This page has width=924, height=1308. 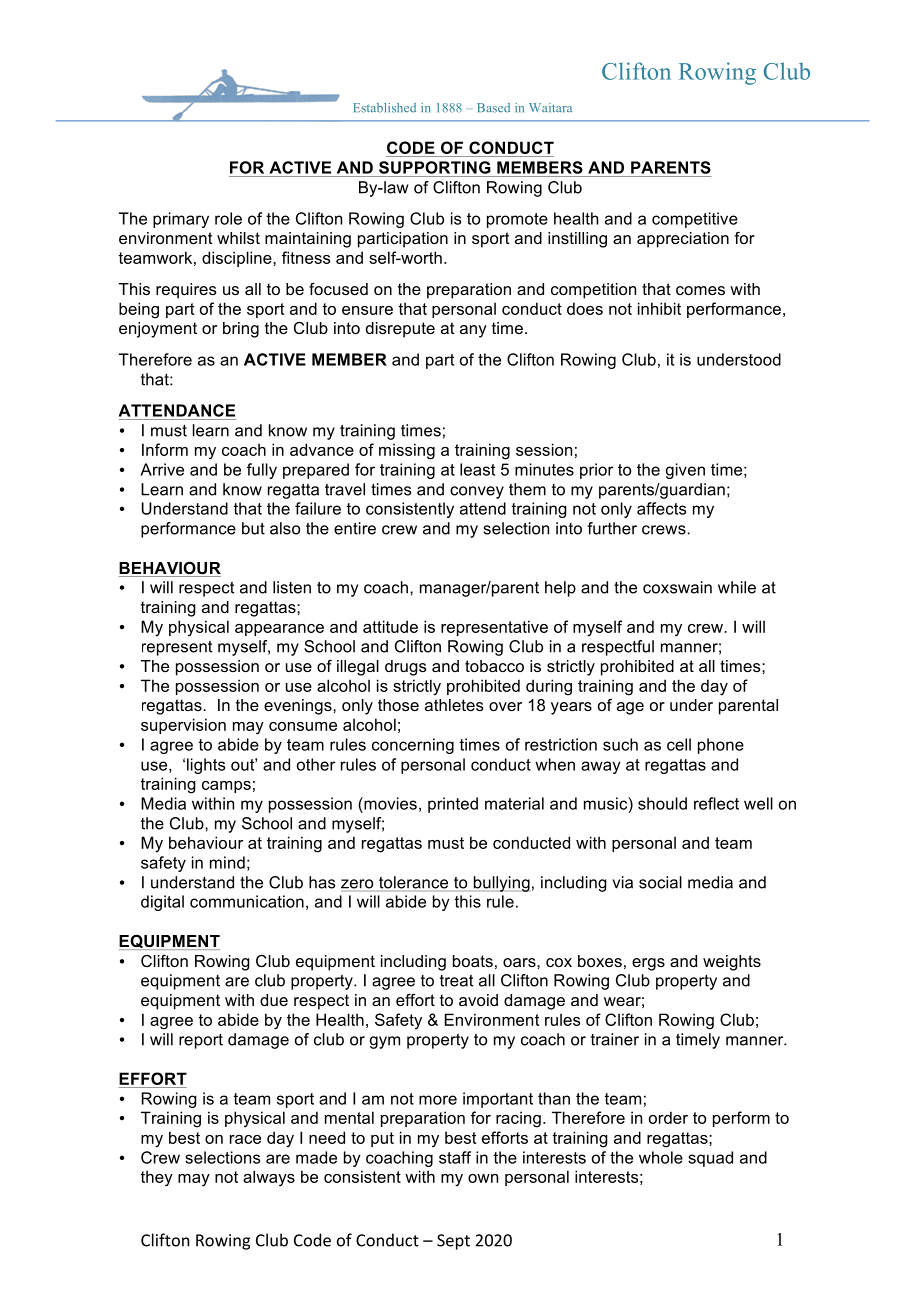 I want to click on SUPPORTING, so click(x=435, y=167).
